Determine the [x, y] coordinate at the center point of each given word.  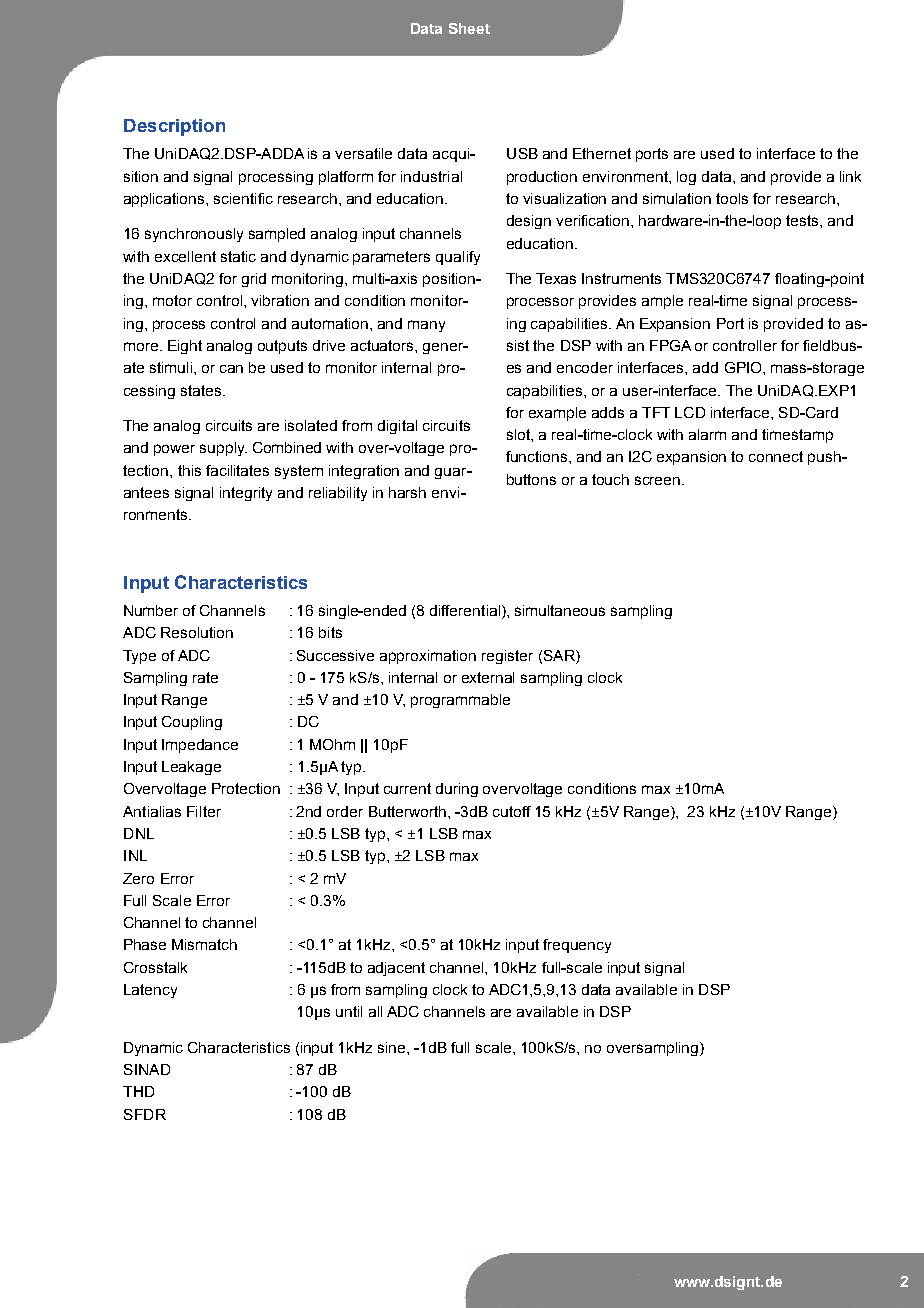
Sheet [469, 28]
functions [538, 456]
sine [393, 1047]
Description [174, 127]
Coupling [192, 723]
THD [138, 1091]
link [850, 176]
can [231, 369]
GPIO [744, 367]
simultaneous [560, 610]
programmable [460, 701]
